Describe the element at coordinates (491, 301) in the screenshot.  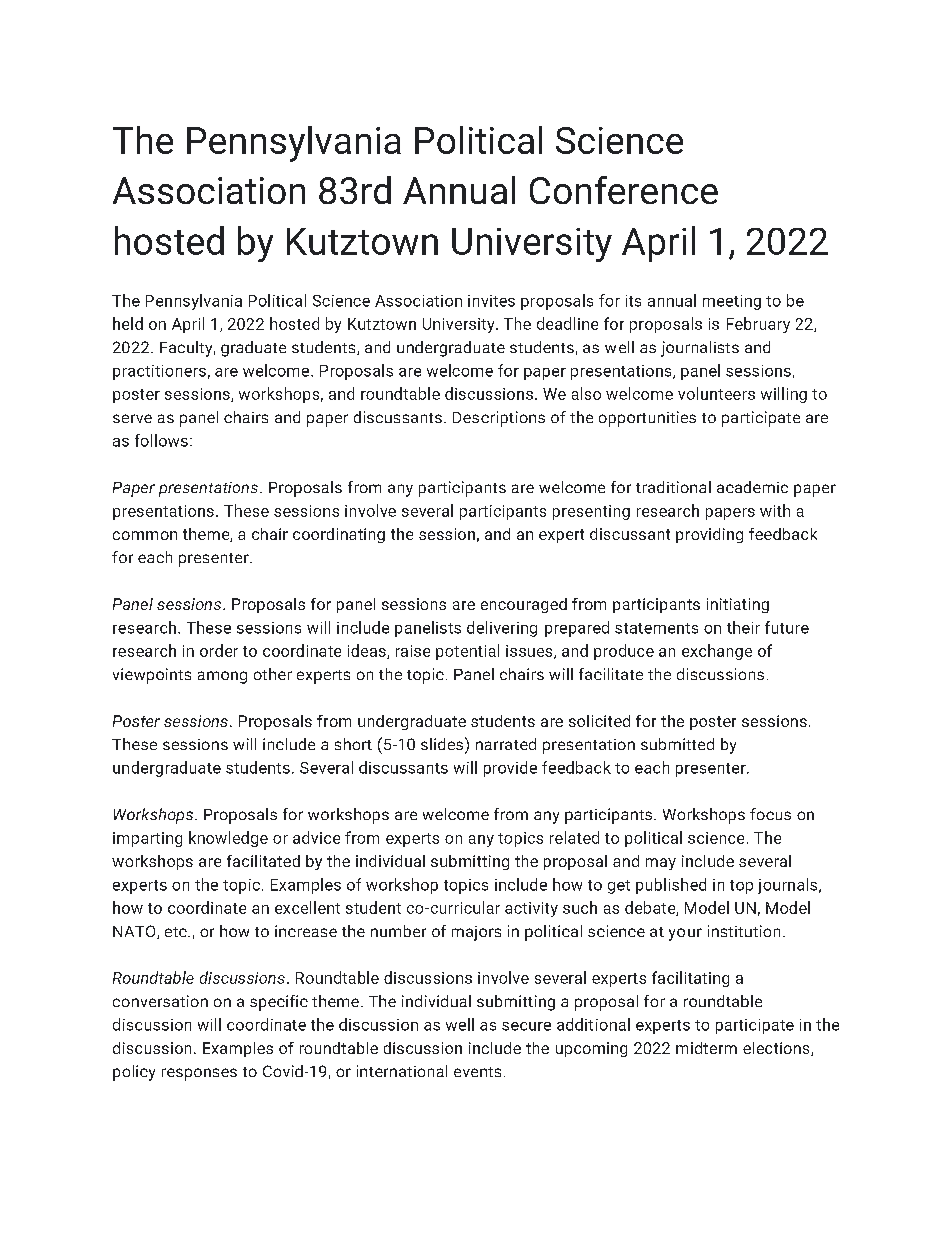
I see `invites` at that location.
